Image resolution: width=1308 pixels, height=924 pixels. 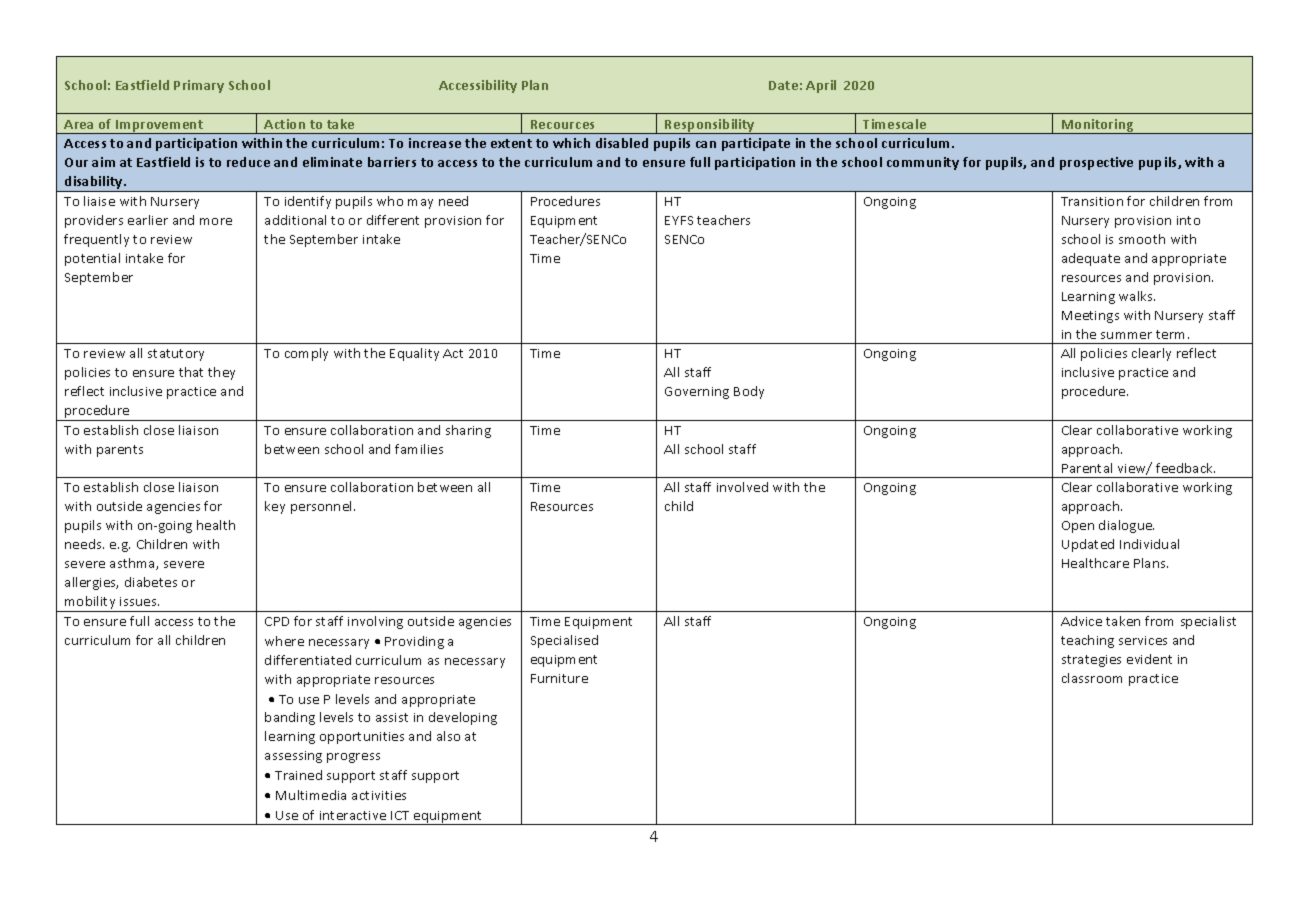 What do you see at coordinates (92, 259) in the screenshot?
I see `potential` at bounding box center [92, 259].
